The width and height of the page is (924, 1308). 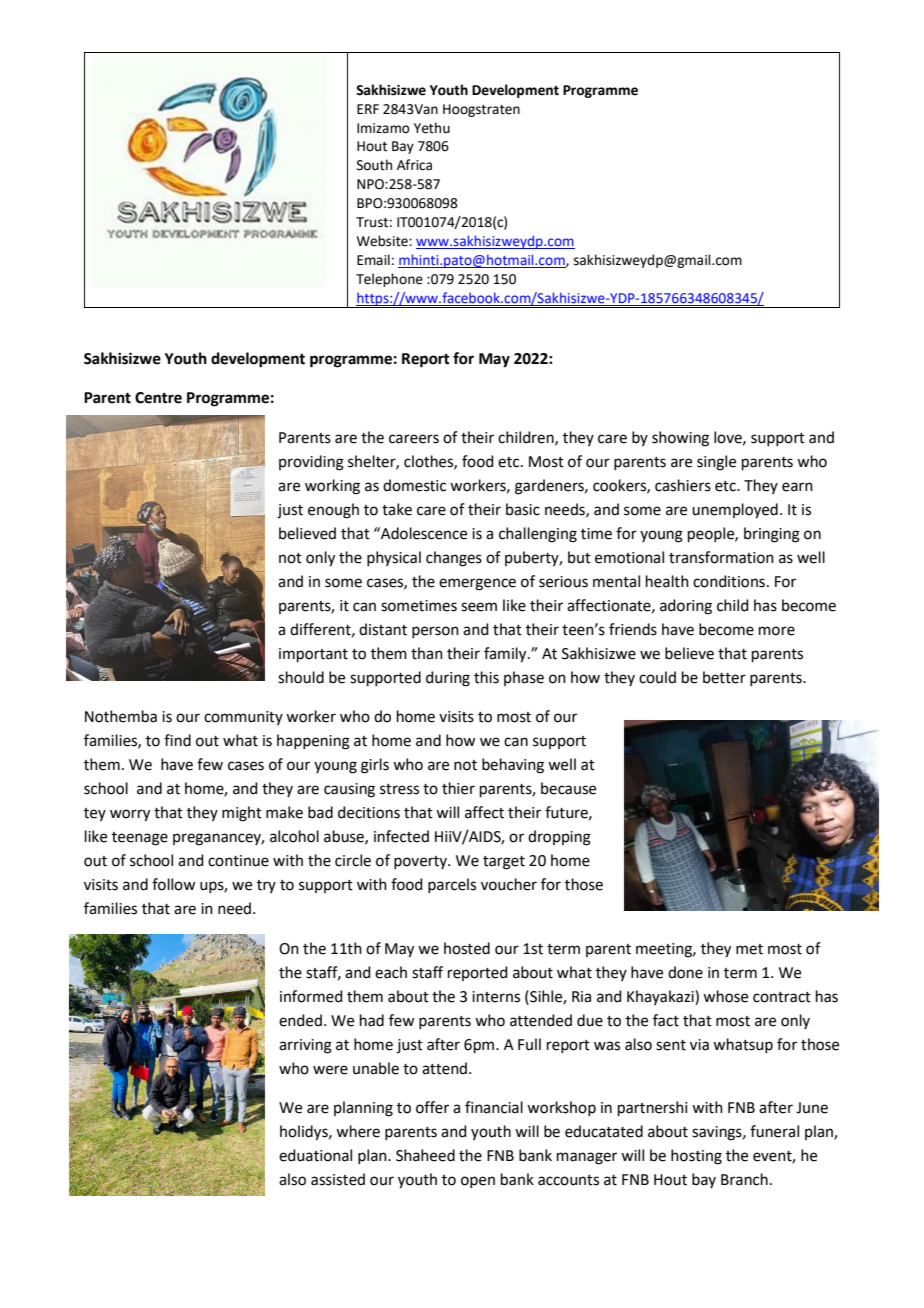 What do you see at coordinates (414, 485) in the page?
I see `domestic` at bounding box center [414, 485].
